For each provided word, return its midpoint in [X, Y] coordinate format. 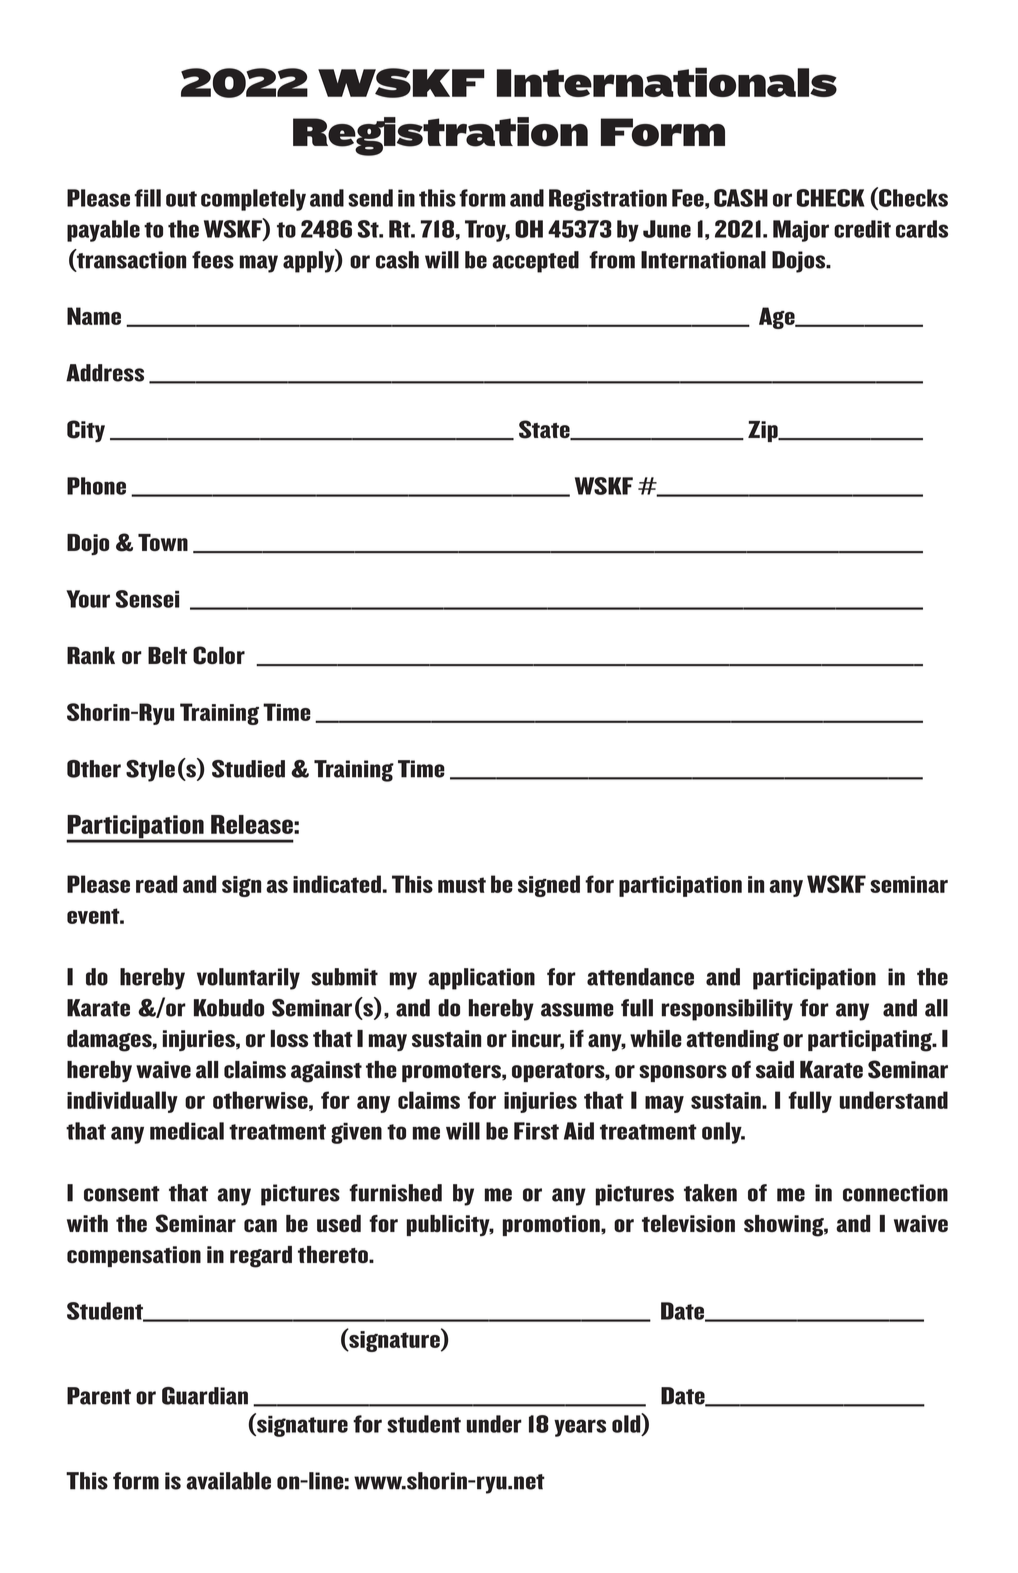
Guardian [205, 1396]
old [627, 1424]
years [580, 1428]
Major [801, 231]
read [156, 884]
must [462, 885]
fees [213, 260]
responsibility [727, 1010]
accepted [535, 262]
